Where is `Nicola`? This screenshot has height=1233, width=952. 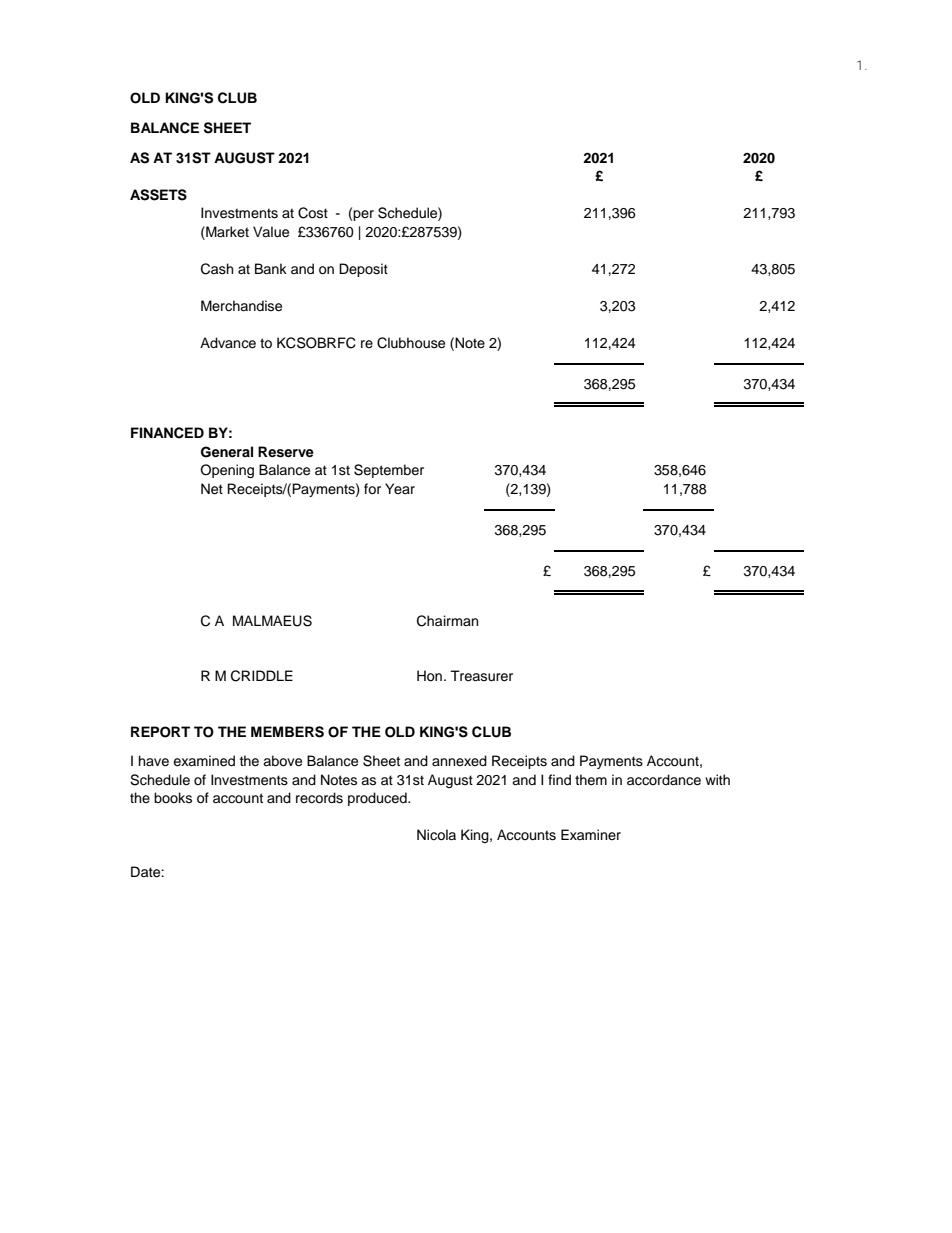 Nicola is located at coordinates (436, 835).
